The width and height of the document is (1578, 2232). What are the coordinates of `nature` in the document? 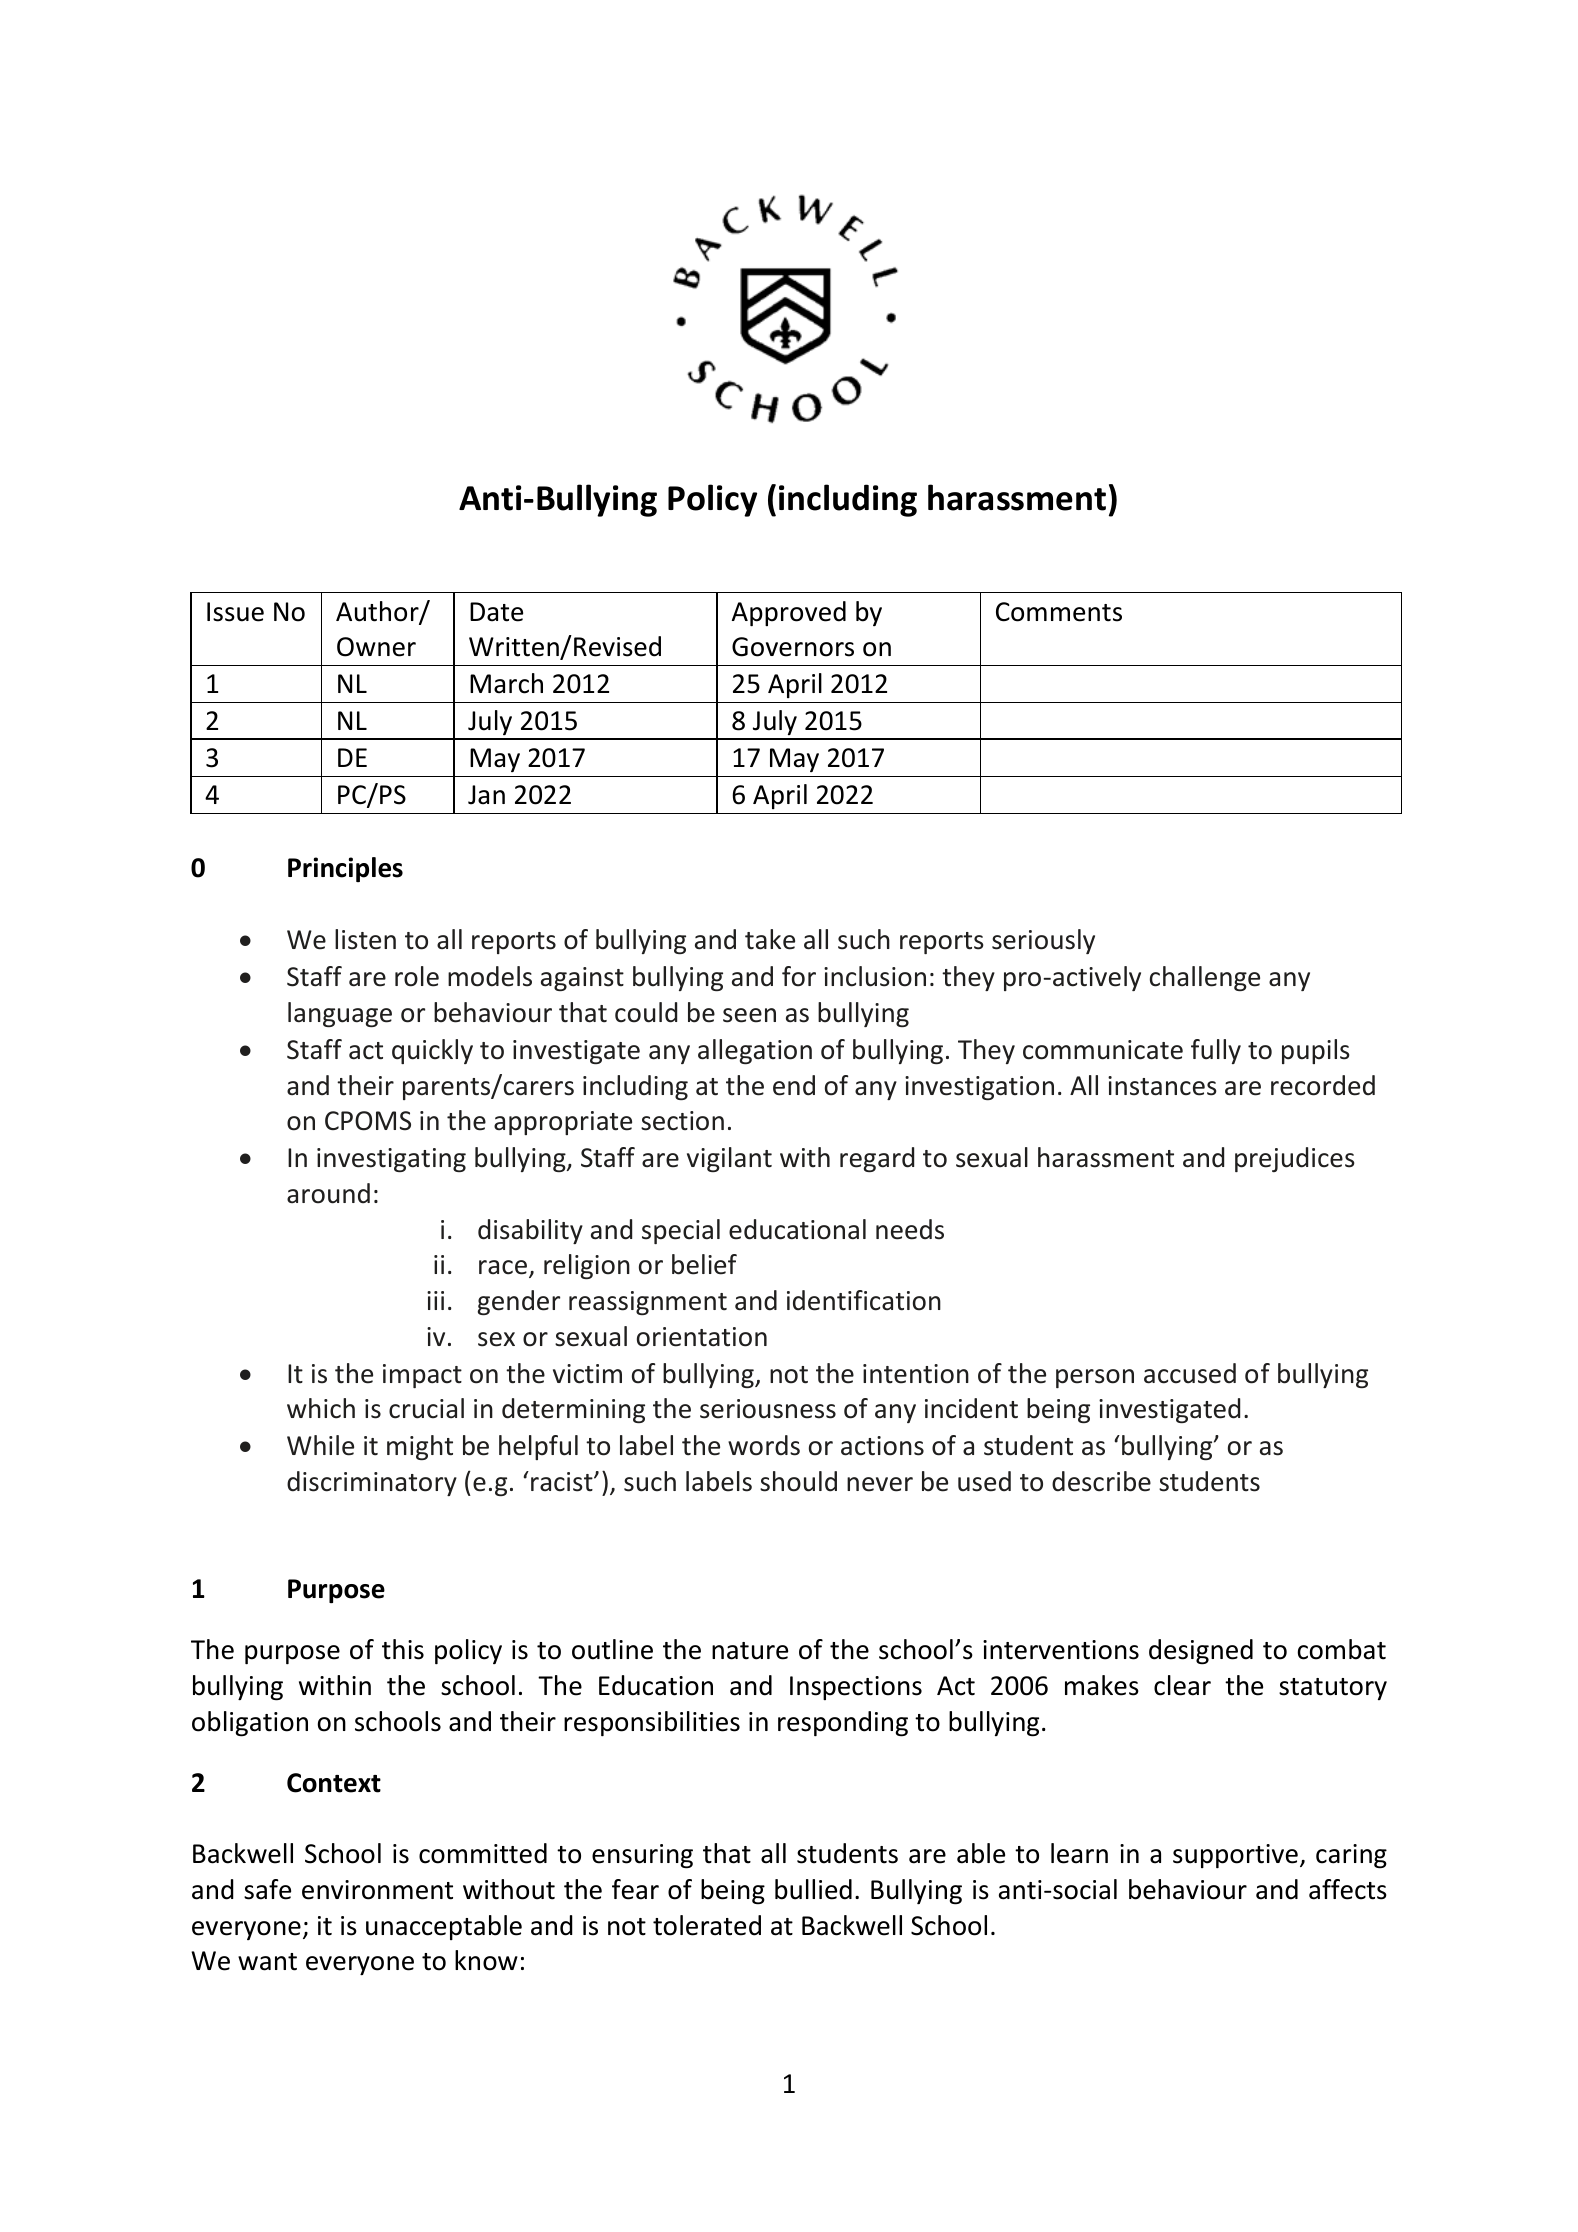 It's located at (750, 1651).
